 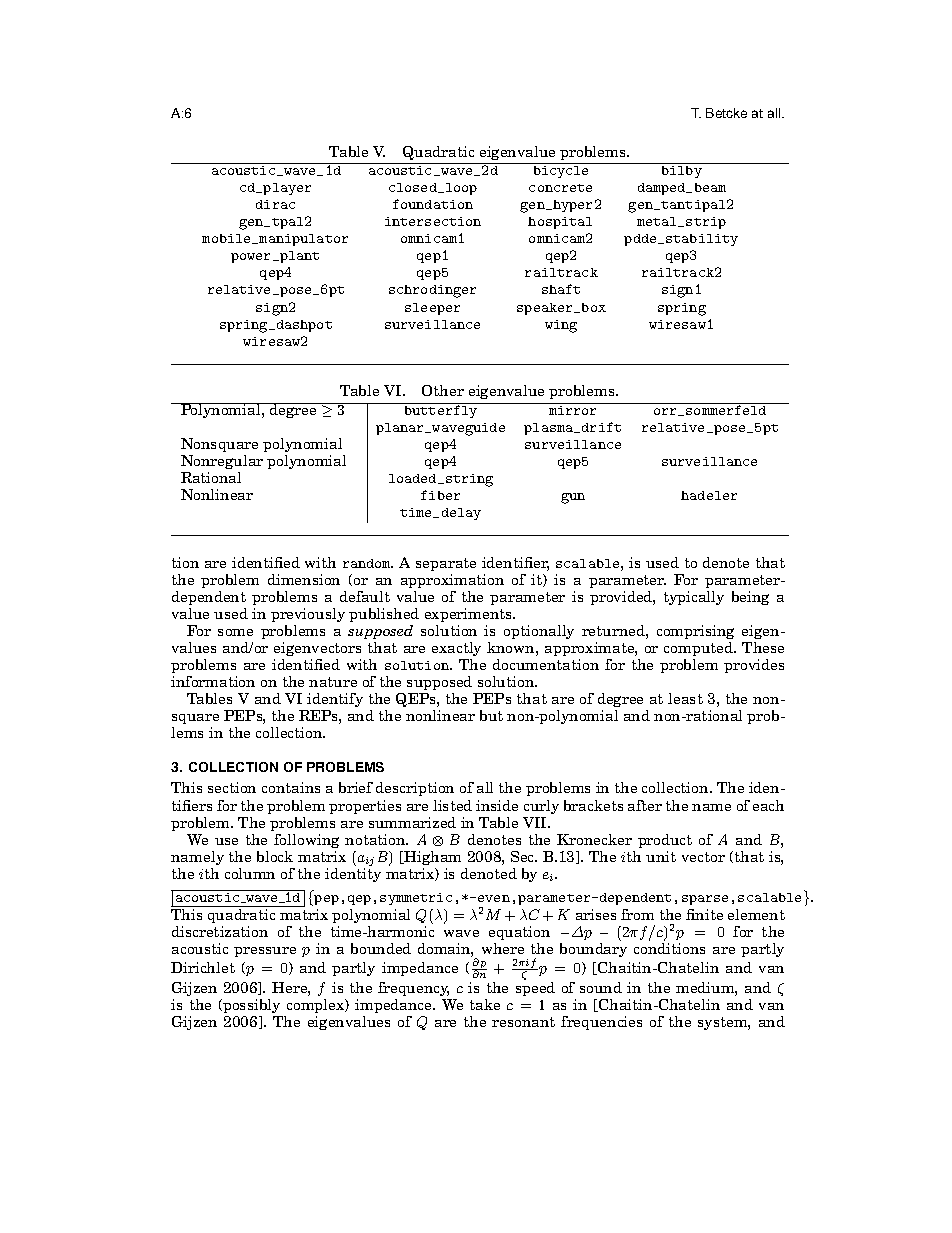 I want to click on contains, so click(x=291, y=787).
